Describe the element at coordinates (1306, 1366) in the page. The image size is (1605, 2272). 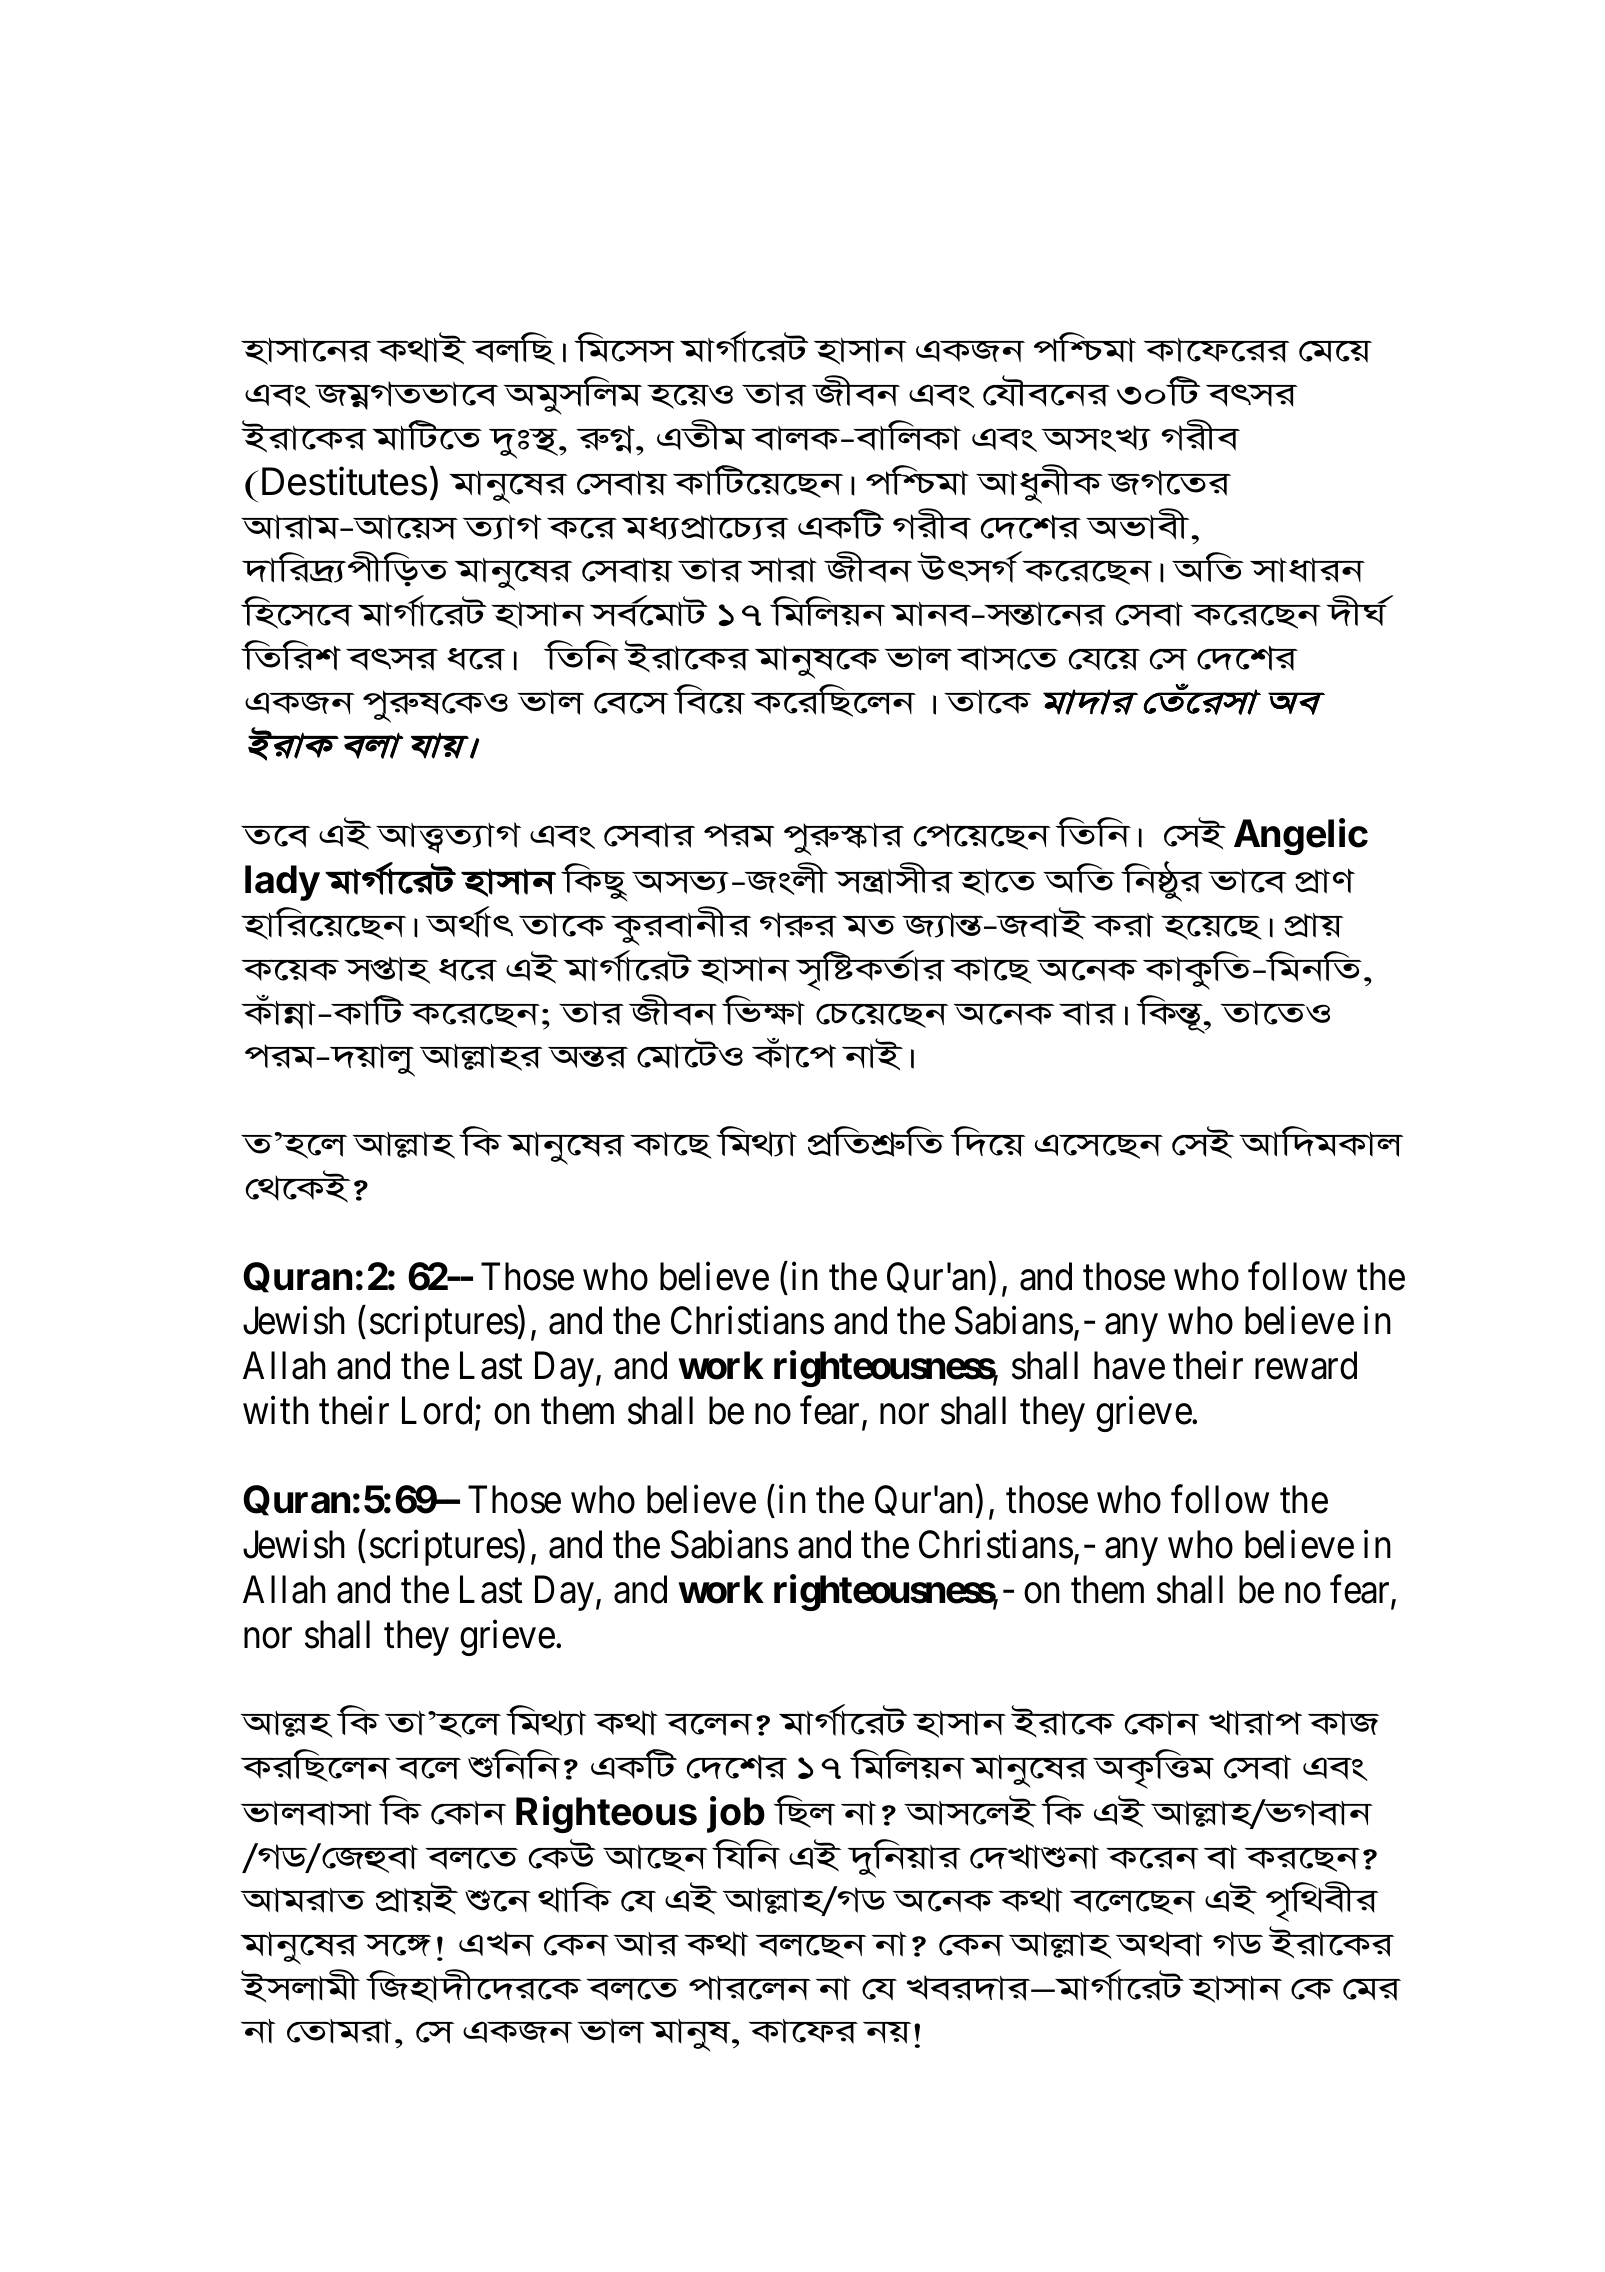
I see `reward` at that location.
